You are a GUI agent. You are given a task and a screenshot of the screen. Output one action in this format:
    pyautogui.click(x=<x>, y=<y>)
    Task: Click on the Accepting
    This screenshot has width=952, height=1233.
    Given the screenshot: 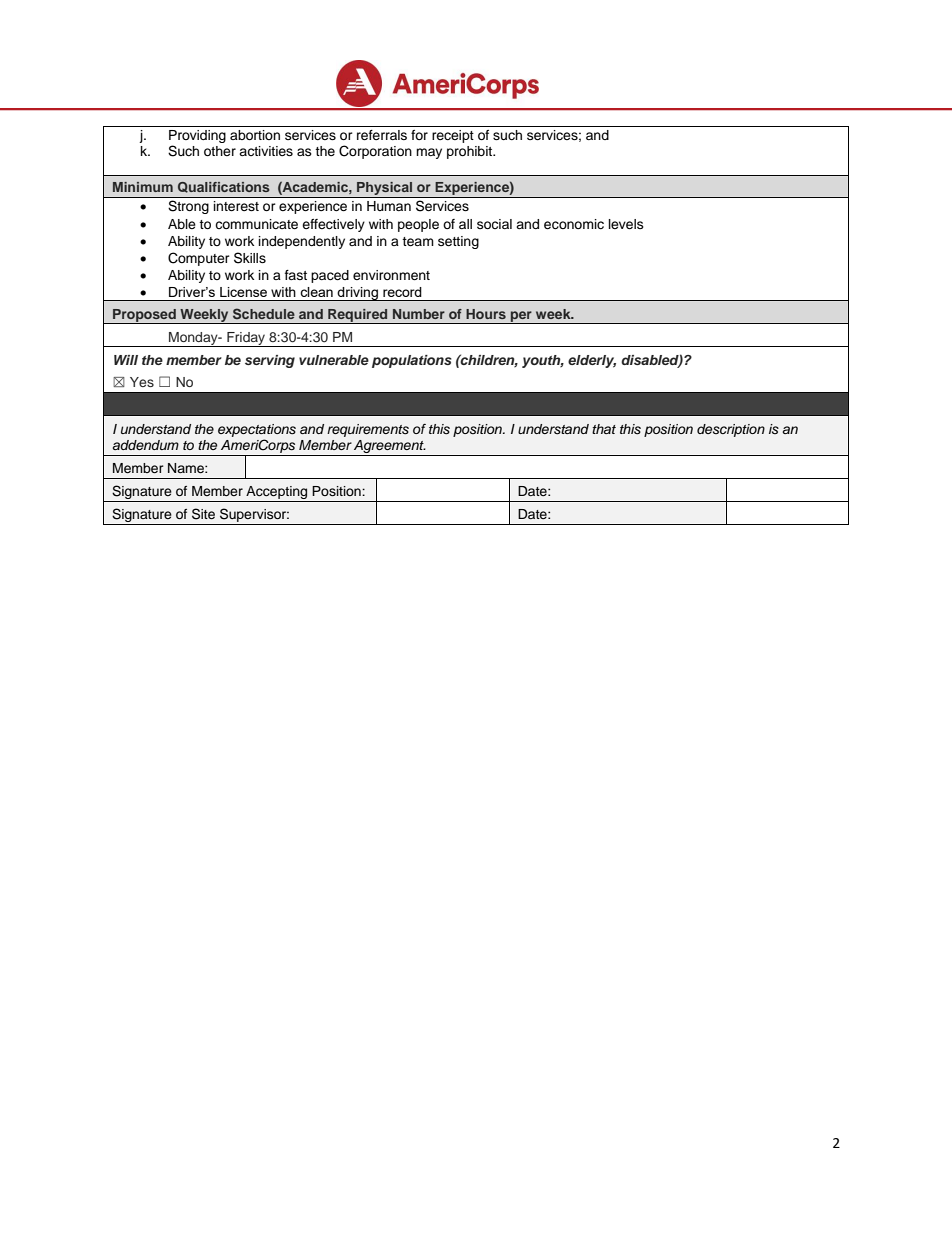 What is the action you would take?
    pyautogui.click(x=277, y=494)
